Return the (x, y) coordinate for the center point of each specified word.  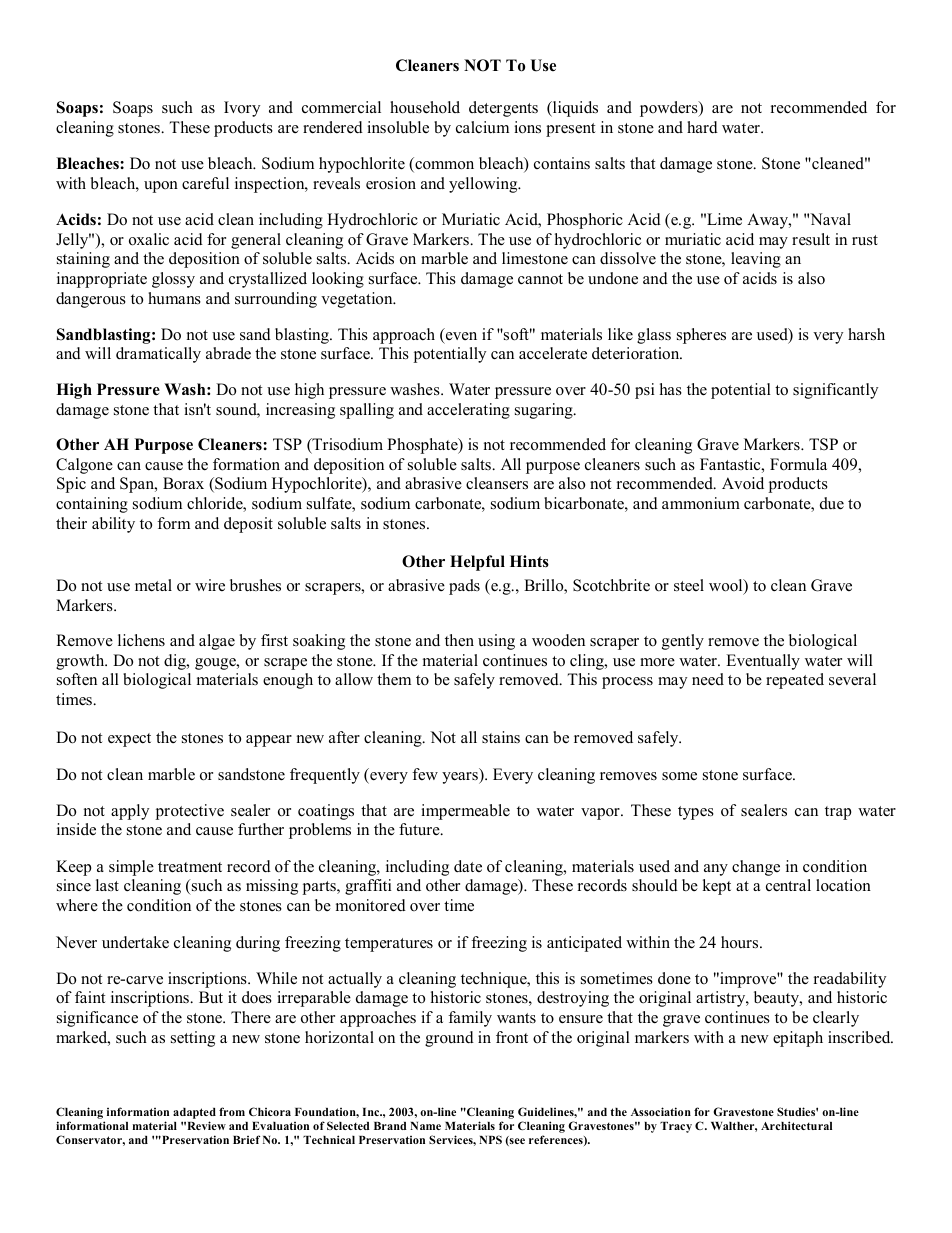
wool (727, 586)
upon (161, 187)
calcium (482, 127)
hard (702, 127)
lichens (141, 640)
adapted (194, 1115)
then (459, 640)
